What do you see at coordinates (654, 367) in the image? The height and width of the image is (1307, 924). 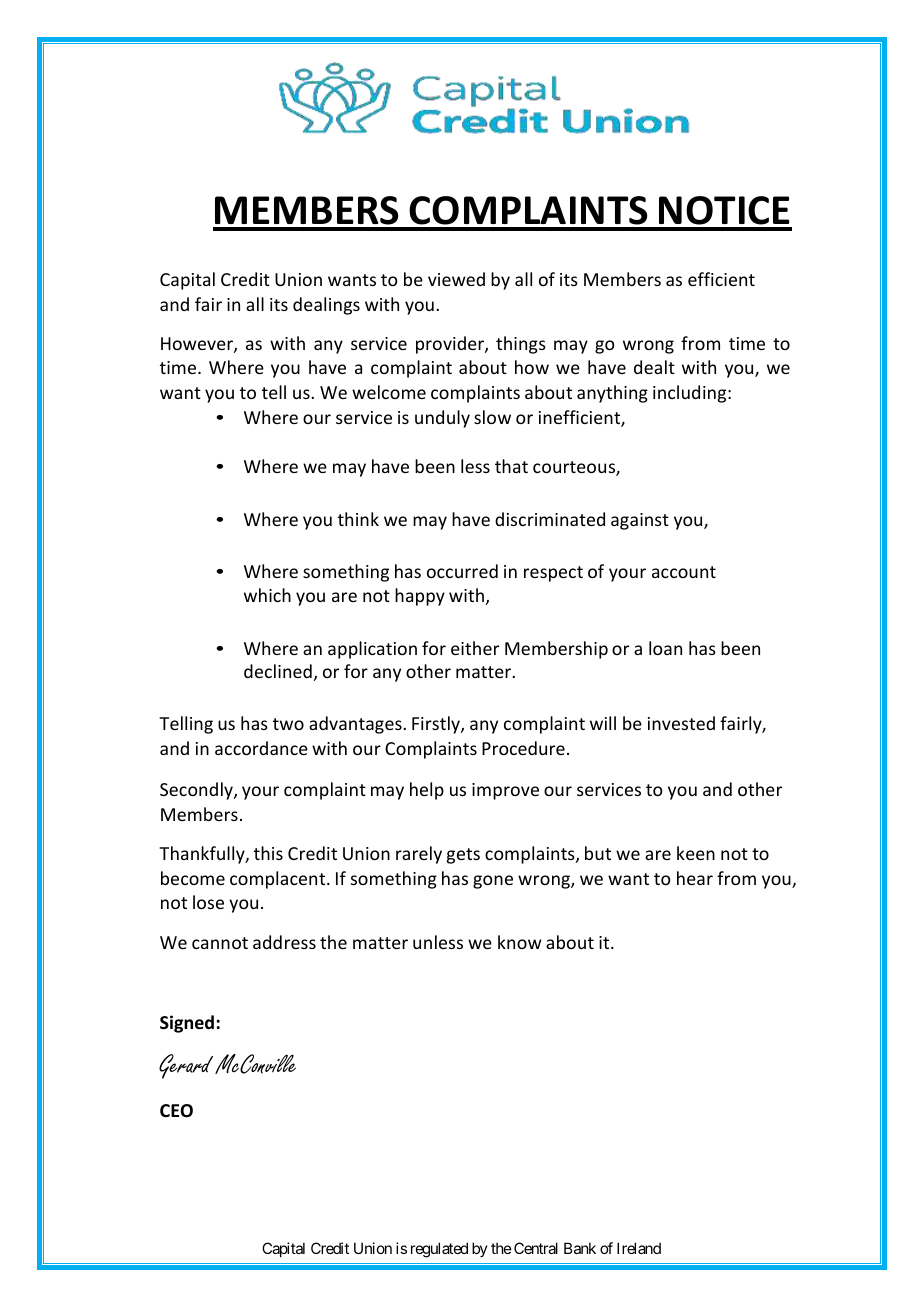 I see `dealt` at bounding box center [654, 367].
